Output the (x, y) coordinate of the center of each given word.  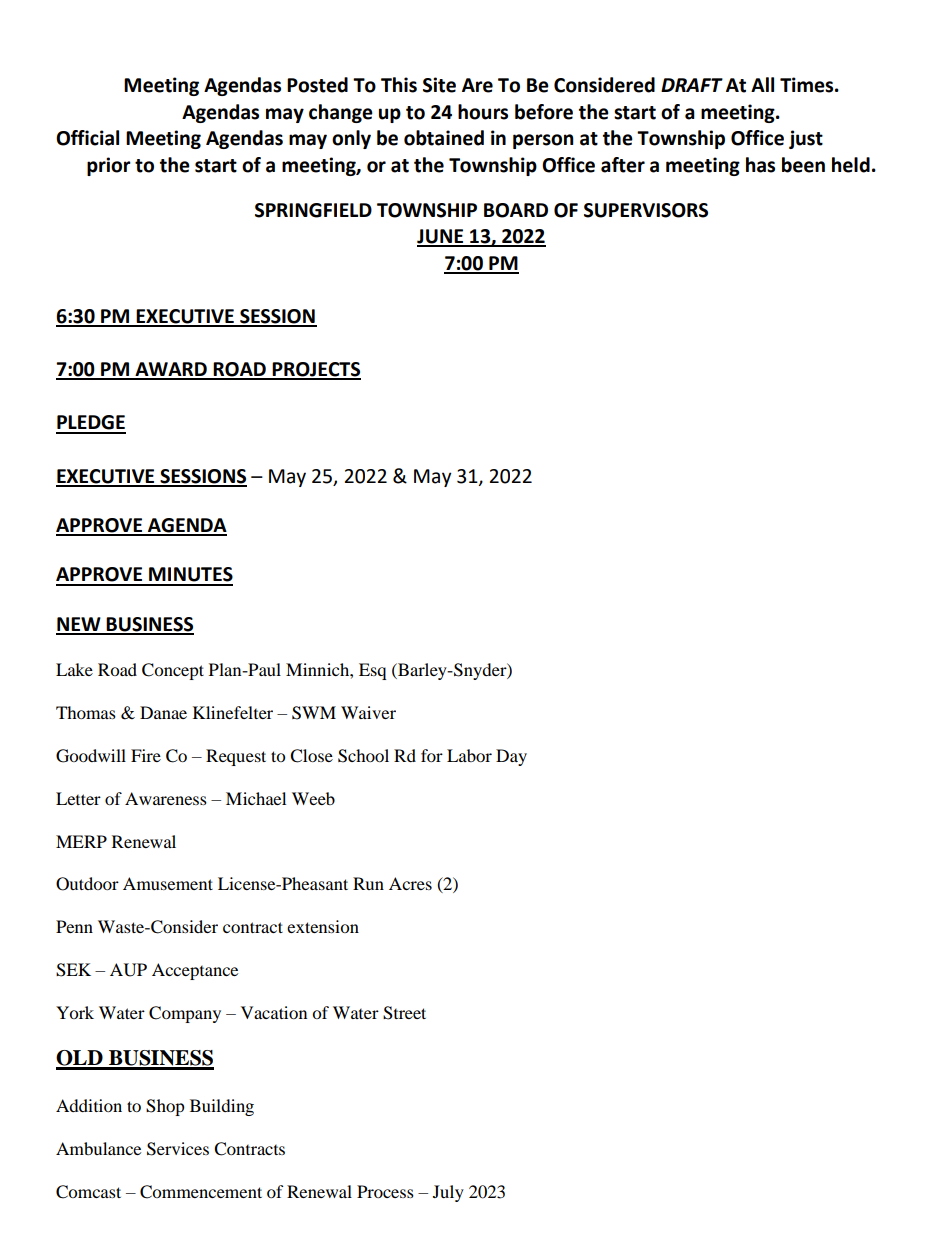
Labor (469, 755)
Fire (146, 755)
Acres (410, 883)
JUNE (441, 237)
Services (178, 1149)
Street (404, 1013)
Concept (173, 671)
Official (87, 138)
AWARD (171, 370)
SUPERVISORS (646, 210)
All (762, 84)
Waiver (368, 712)
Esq (372, 671)
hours (483, 112)
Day (511, 757)
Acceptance (195, 971)
